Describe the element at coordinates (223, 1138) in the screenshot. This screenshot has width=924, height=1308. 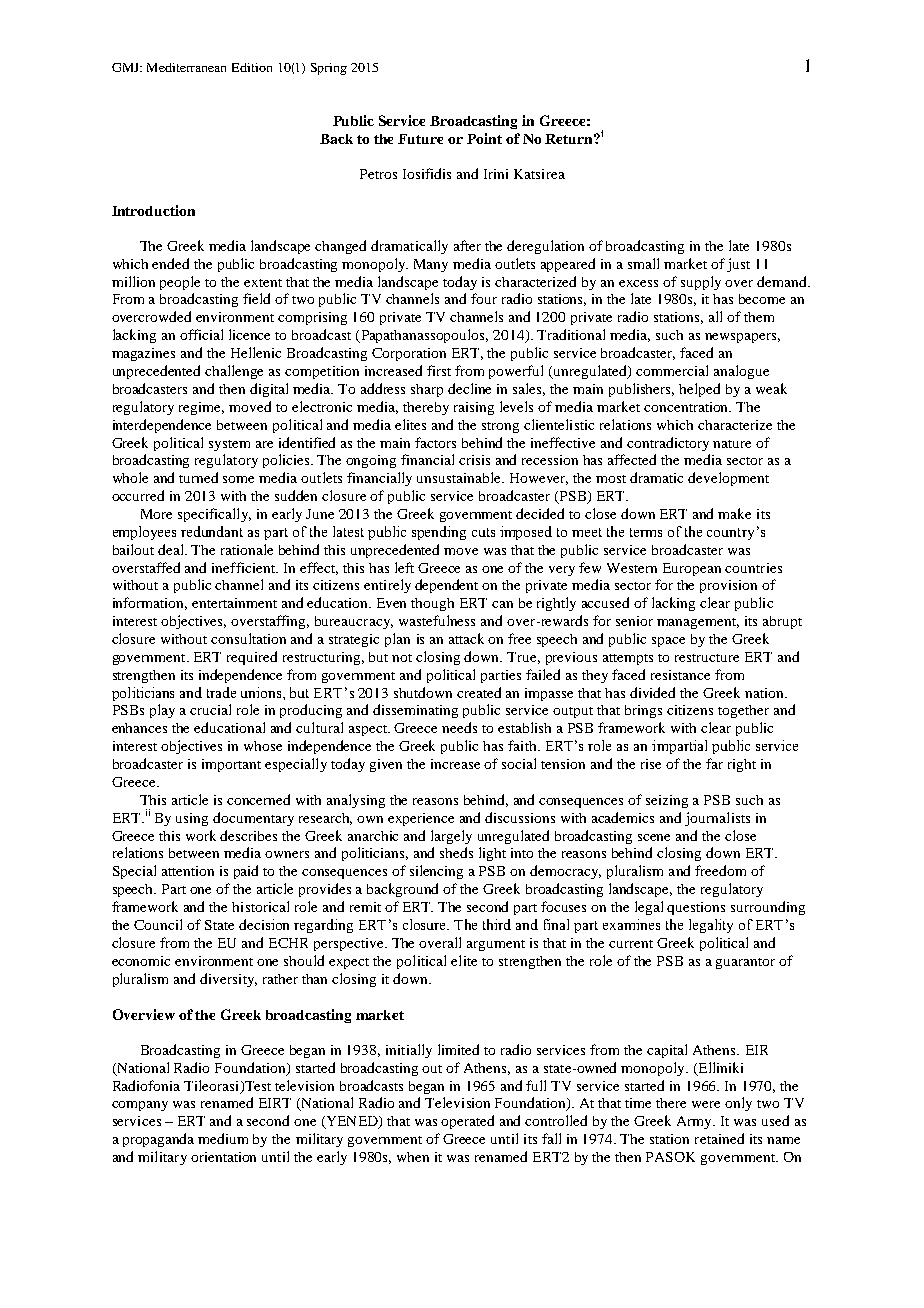
I see `medium` at that location.
